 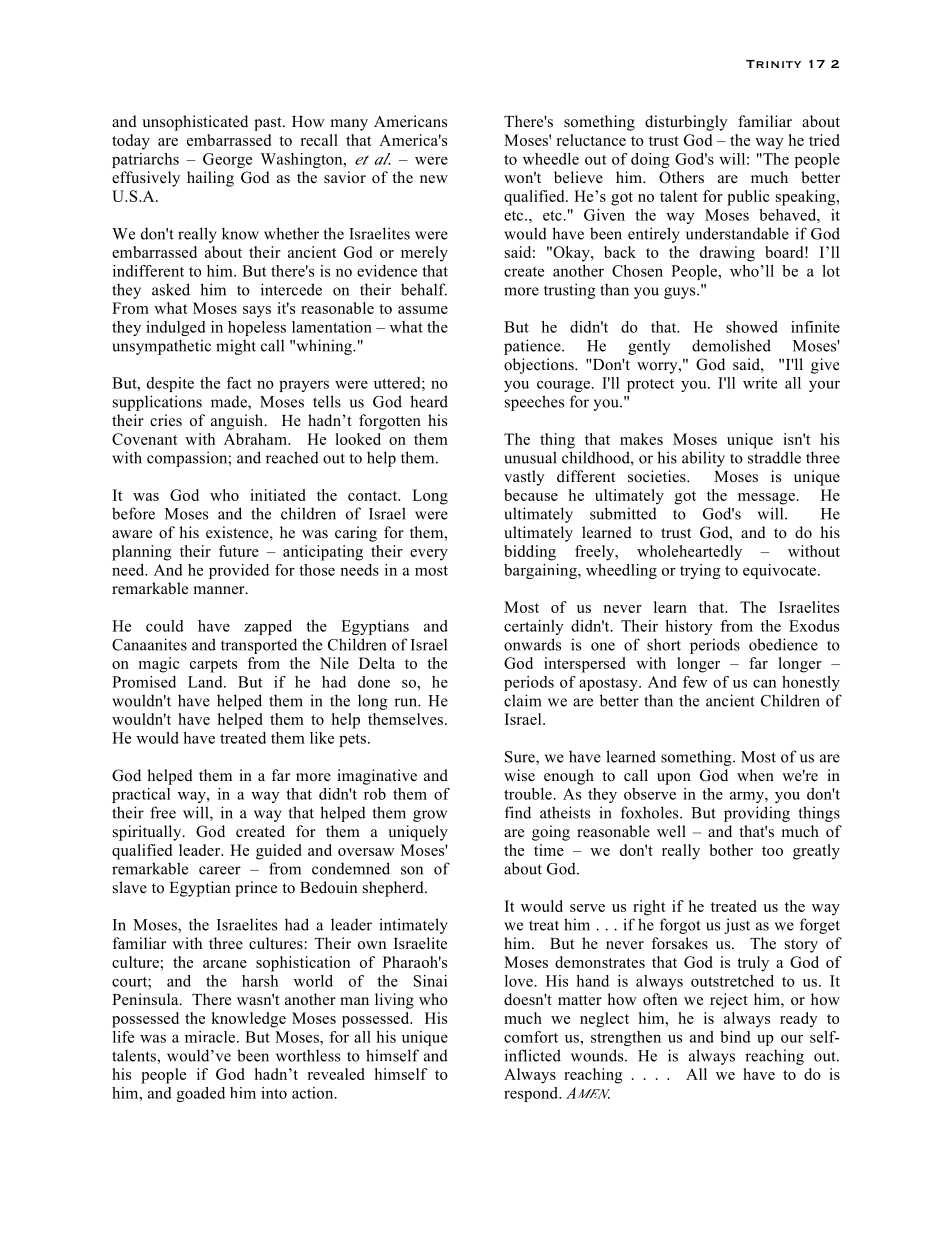 What do you see at coordinates (206, 682) in the page?
I see `Land` at bounding box center [206, 682].
